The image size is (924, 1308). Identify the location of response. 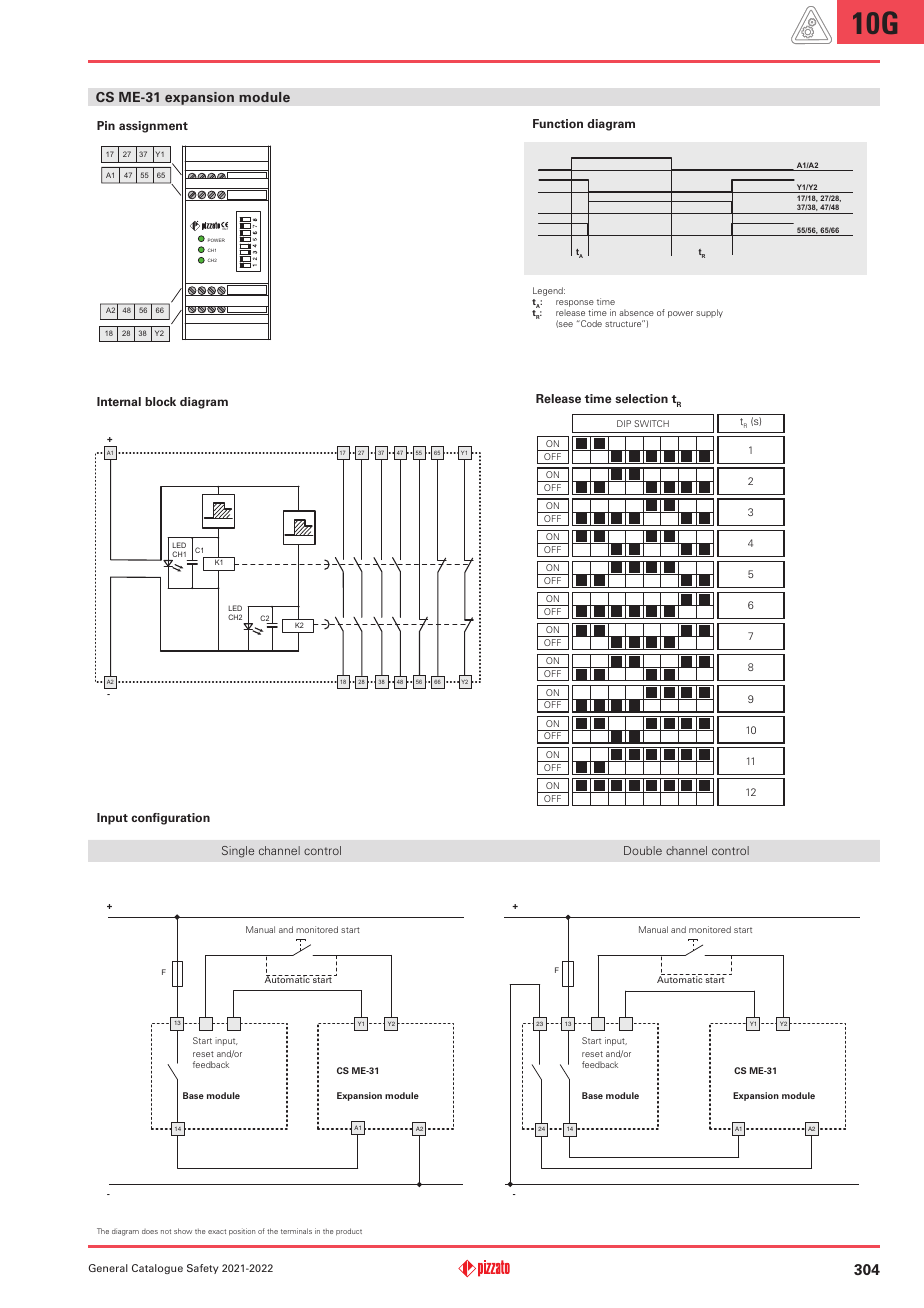
(575, 303).
